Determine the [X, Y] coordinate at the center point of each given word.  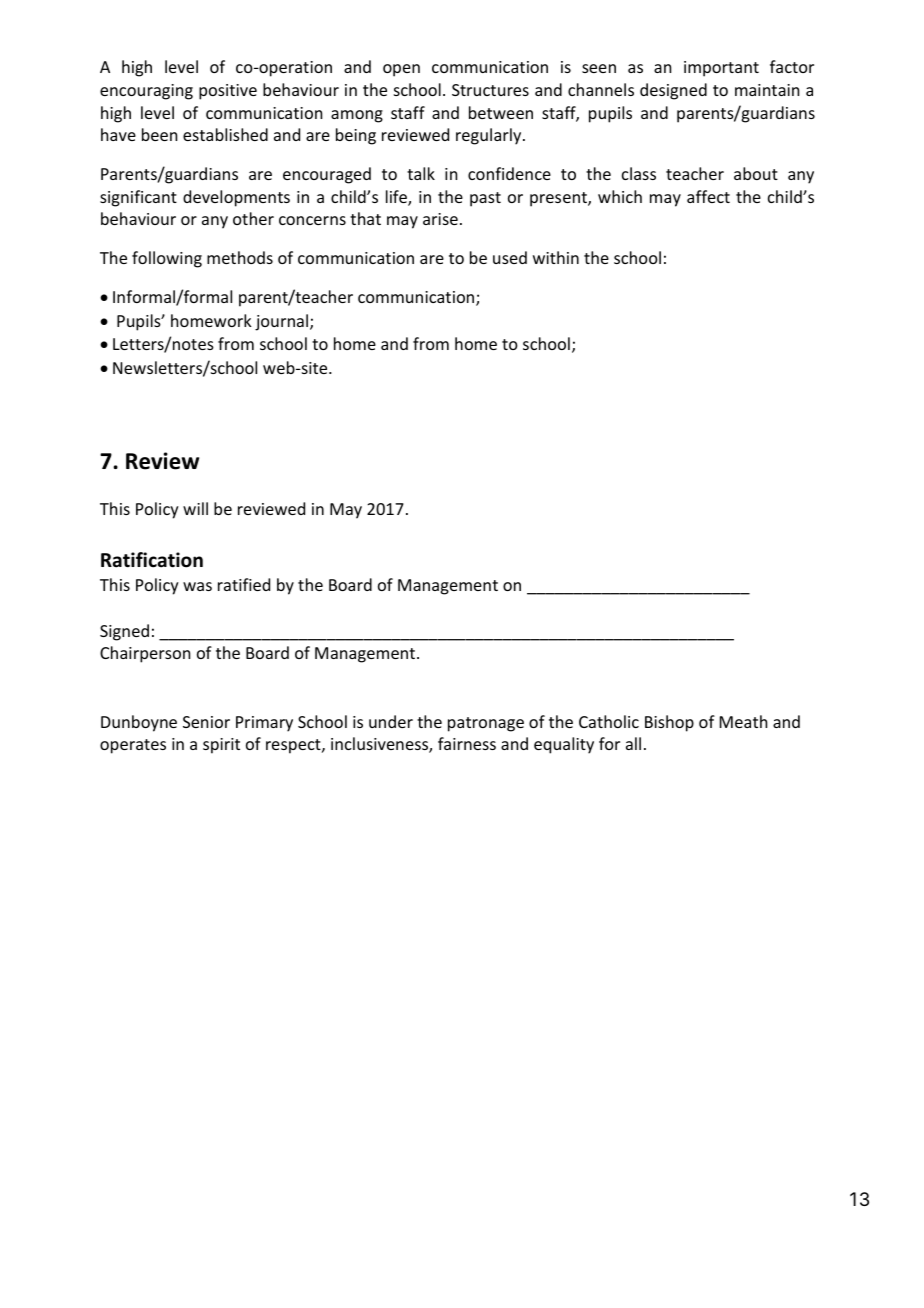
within [556, 257]
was [197, 586]
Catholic [609, 721]
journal [283, 322]
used [510, 257]
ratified [244, 584]
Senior [206, 722]
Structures [490, 90]
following [167, 259]
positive [228, 92]
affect [708, 196]
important [721, 69]
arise [440, 219]
